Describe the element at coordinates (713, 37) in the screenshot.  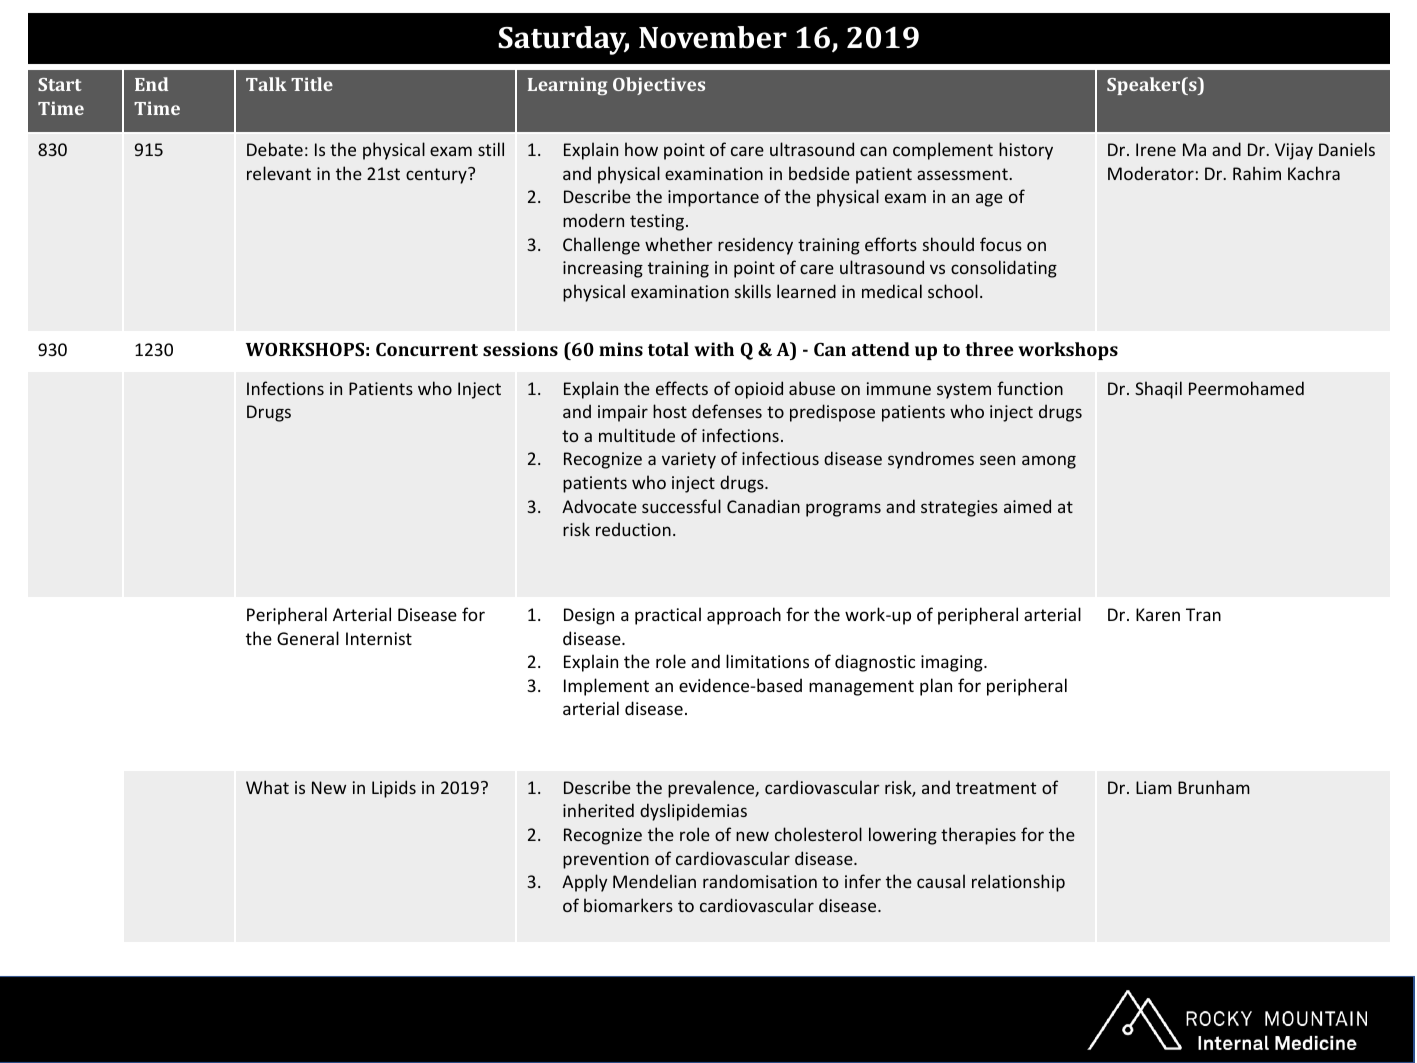
I see `November` at that location.
